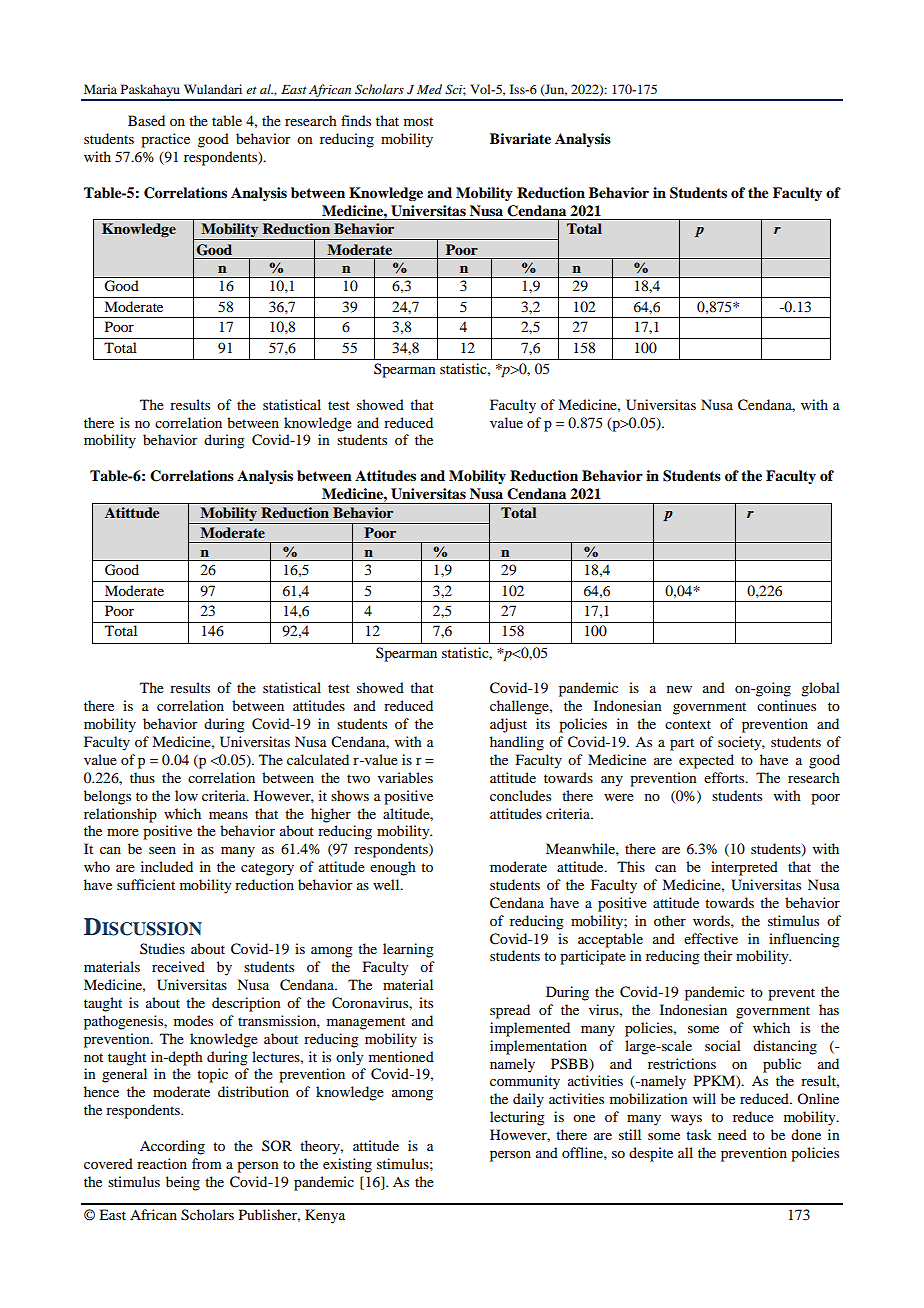 The width and height of the screenshot is (924, 1308). What do you see at coordinates (418, 121) in the screenshot?
I see `most` at bounding box center [418, 121].
